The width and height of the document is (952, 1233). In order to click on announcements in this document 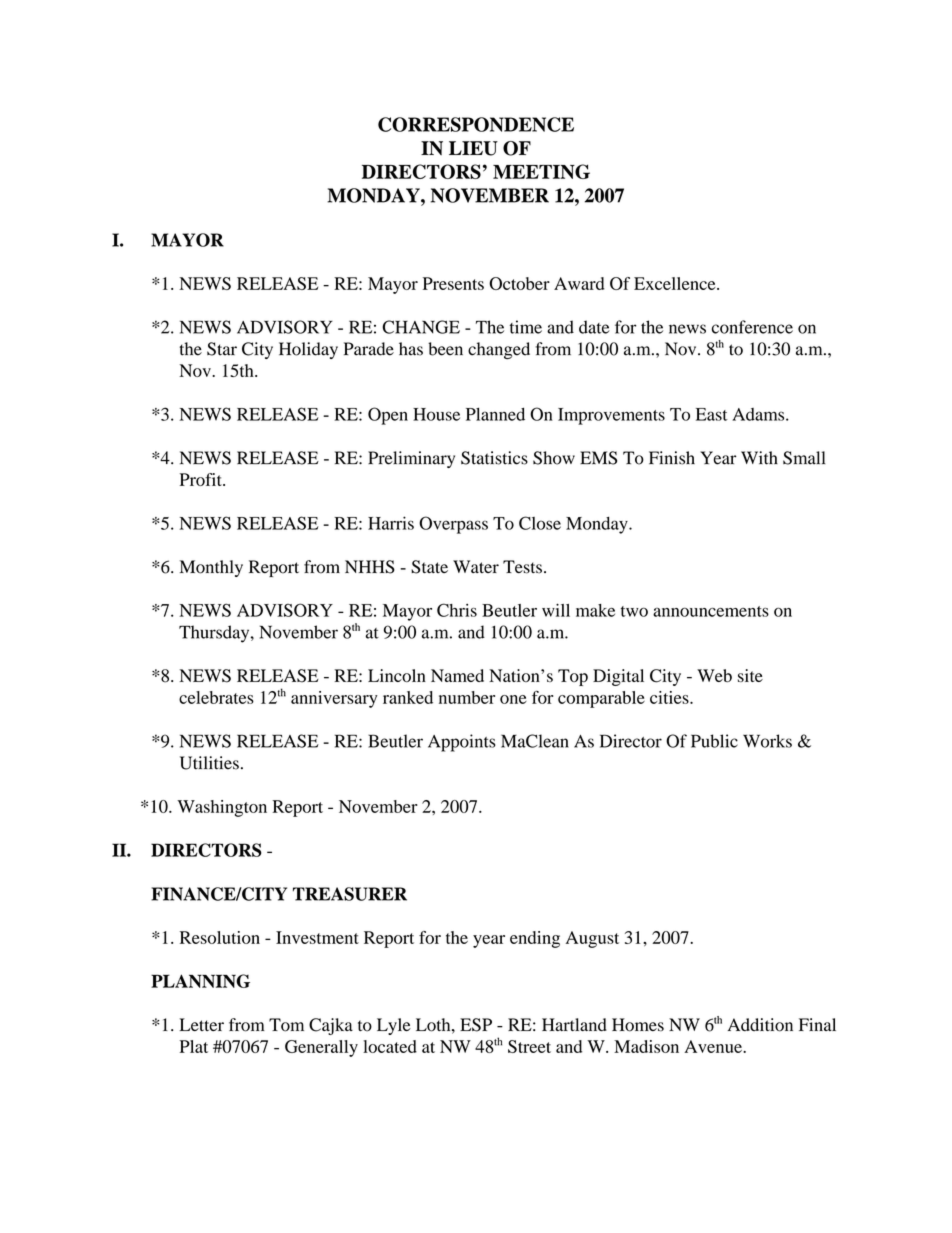, I will do `click(711, 611)`.
